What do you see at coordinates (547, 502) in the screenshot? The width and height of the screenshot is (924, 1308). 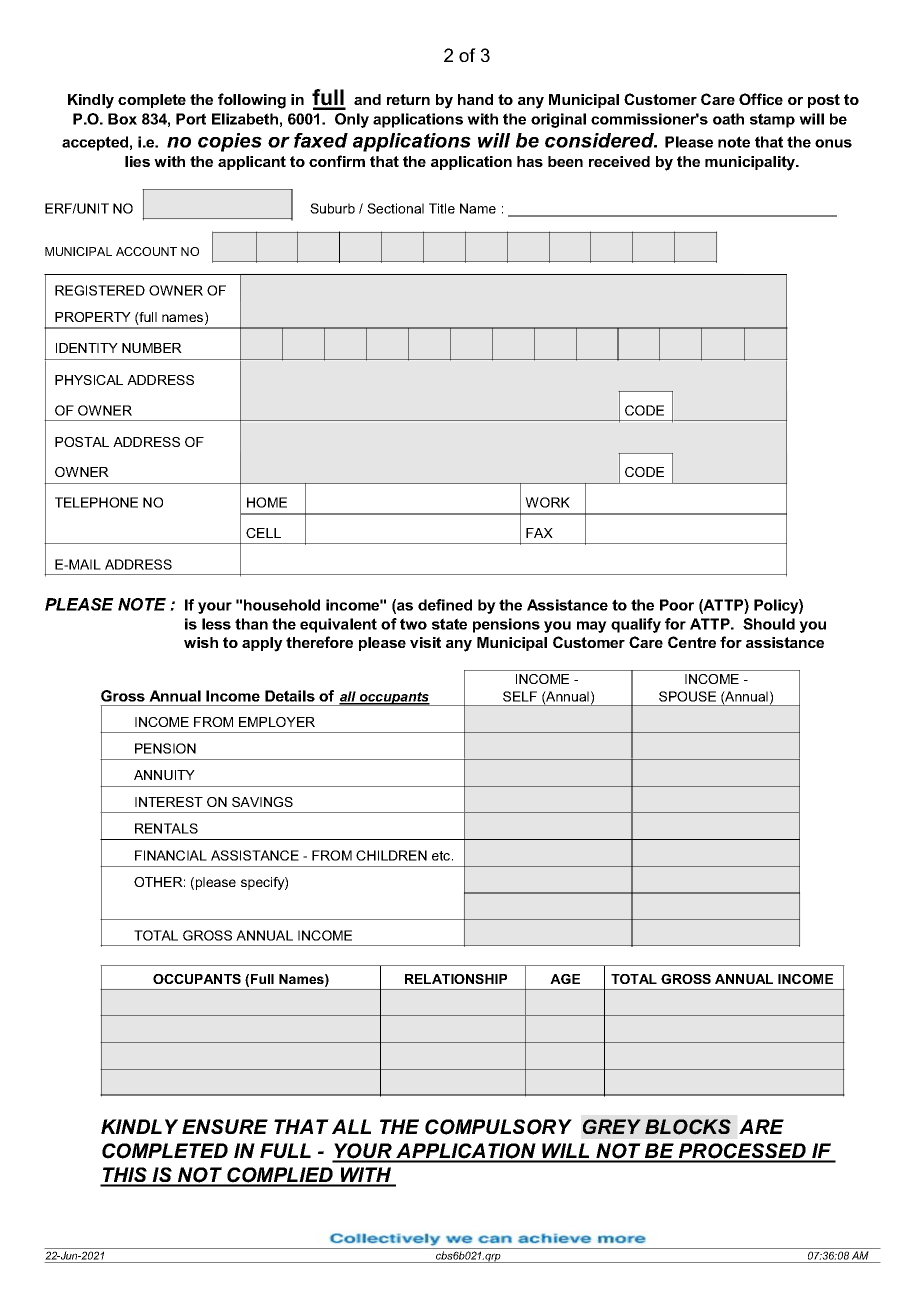 I see `WORK` at bounding box center [547, 502].
